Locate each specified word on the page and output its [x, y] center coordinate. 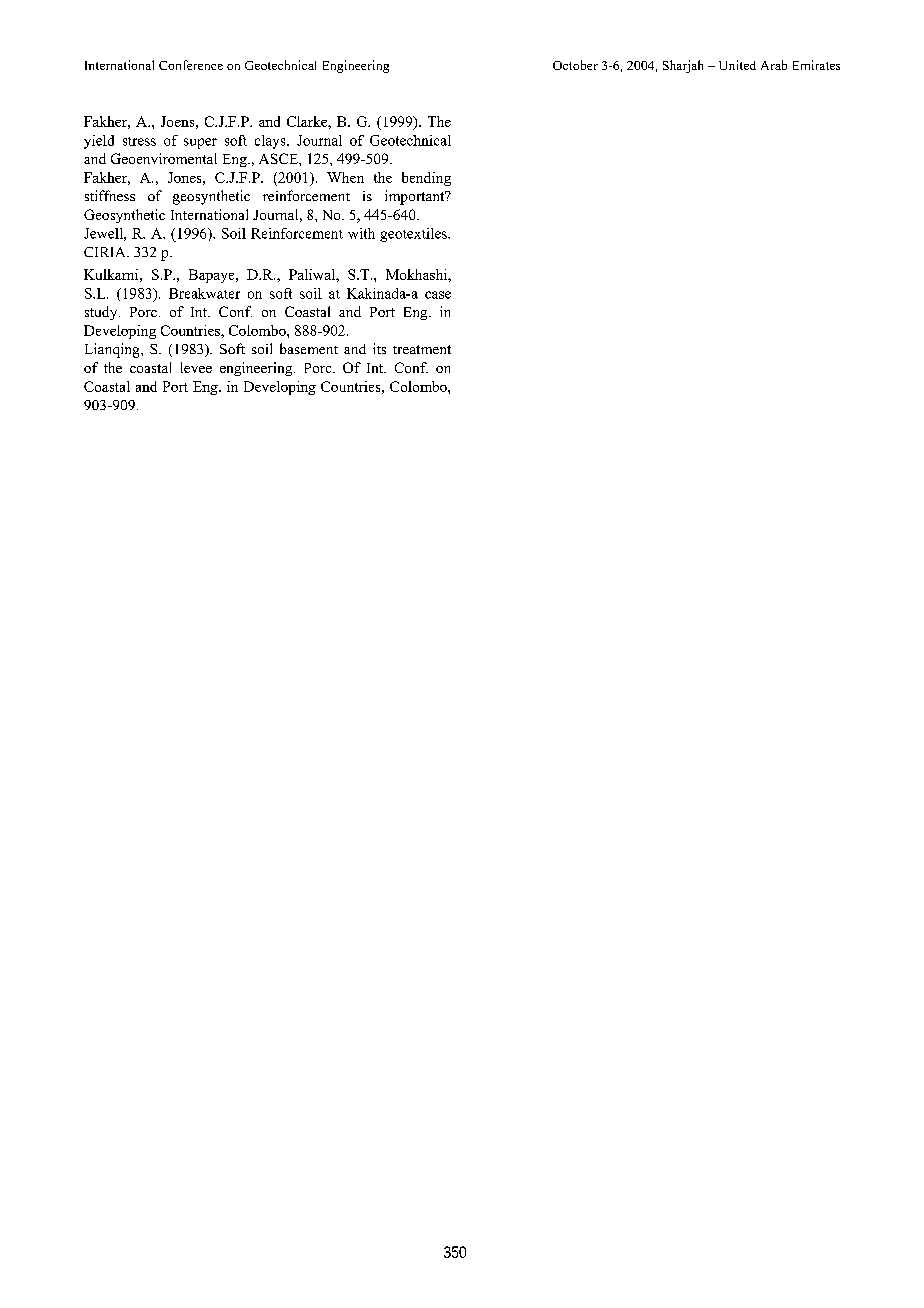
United [737, 65]
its [379, 348]
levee [196, 367]
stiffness [110, 195]
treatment [422, 349]
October [575, 65]
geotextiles [414, 235]
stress [139, 141]
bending [426, 179]
